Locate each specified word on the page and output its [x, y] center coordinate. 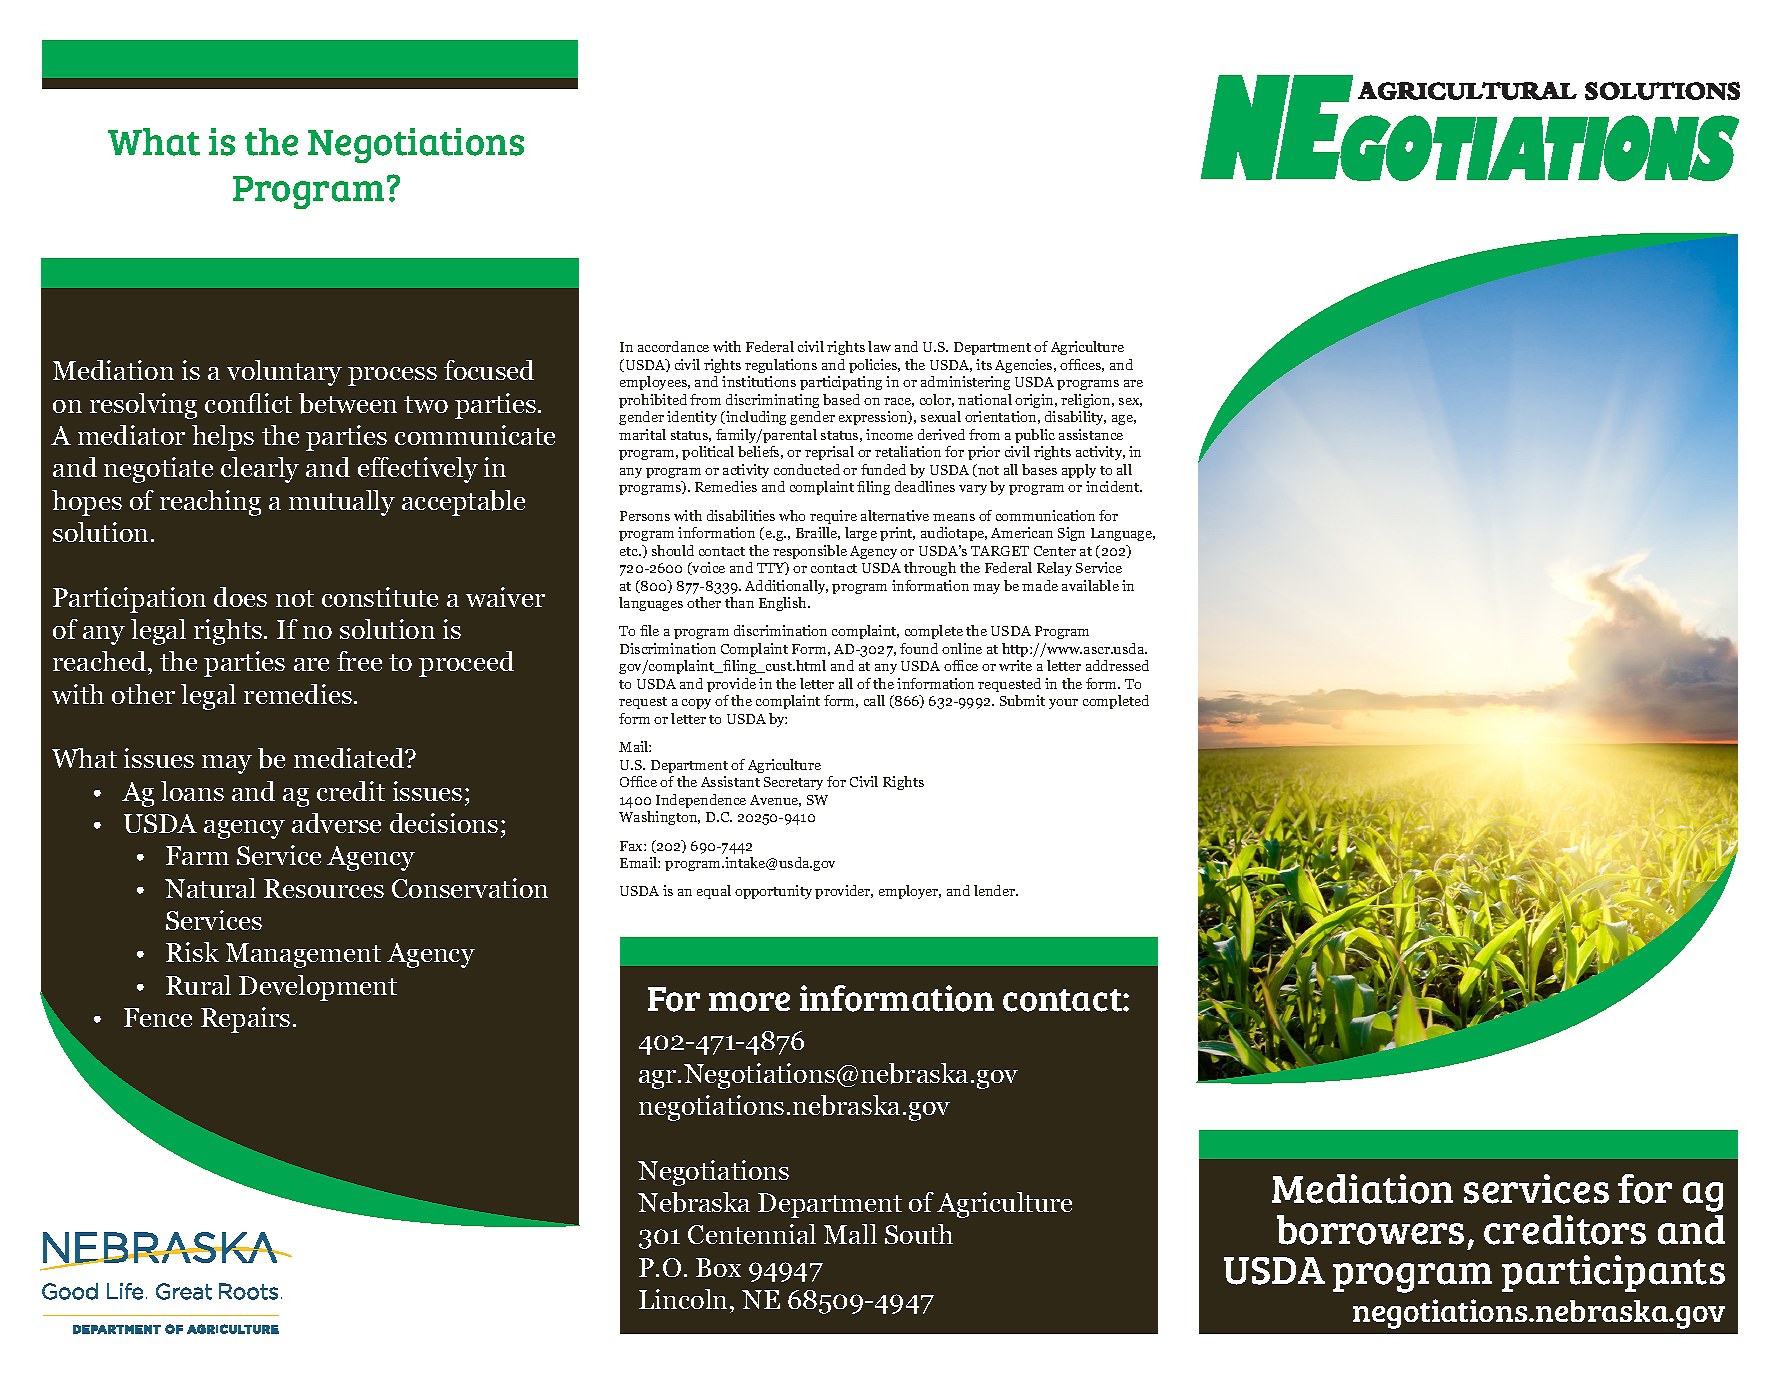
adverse [336, 823]
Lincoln [685, 1299]
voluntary [284, 373]
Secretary [793, 783]
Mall [850, 1234]
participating [841, 383]
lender [996, 890]
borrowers [1370, 1230]
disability [1075, 418]
